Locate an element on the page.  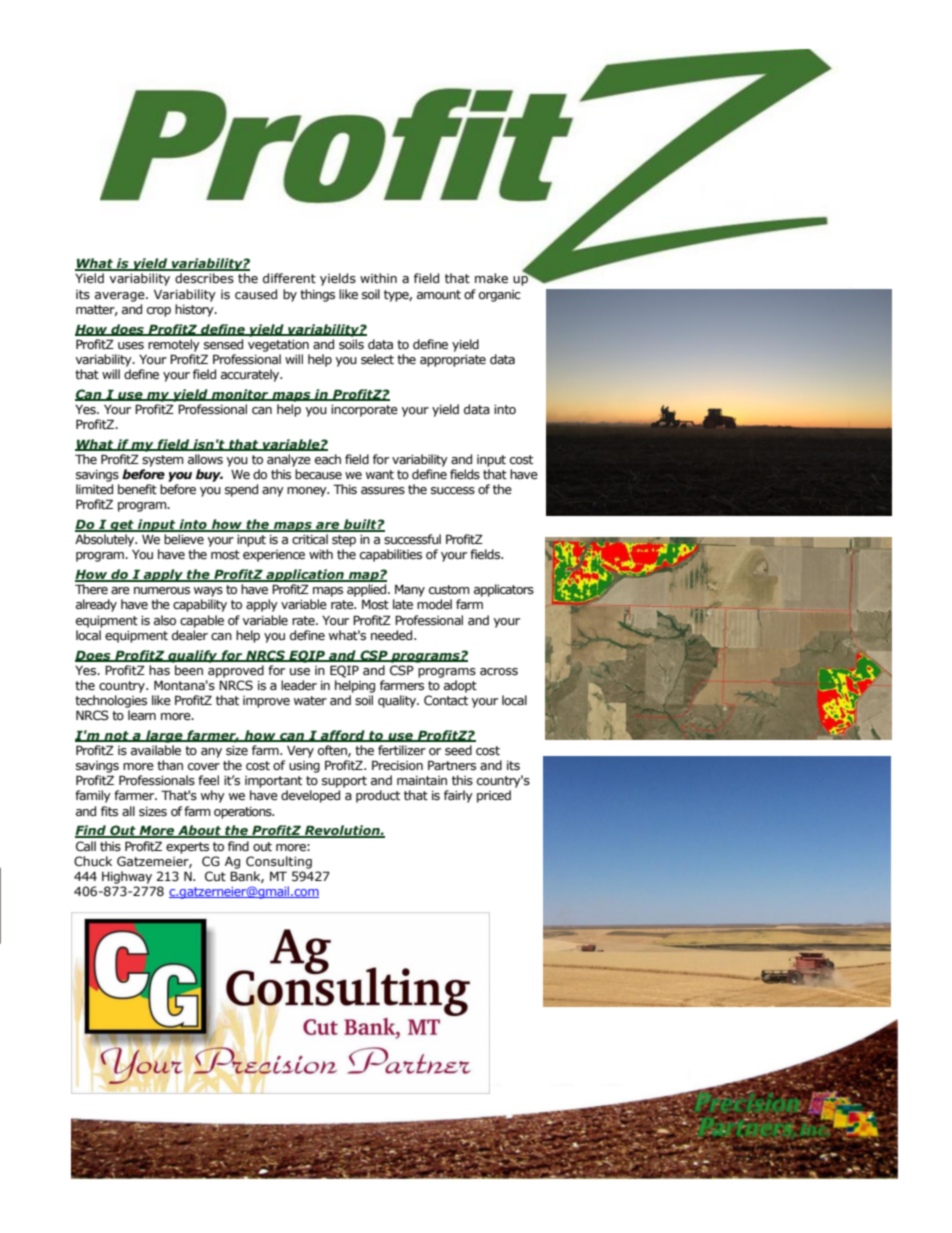
Contact is located at coordinates (446, 700).
